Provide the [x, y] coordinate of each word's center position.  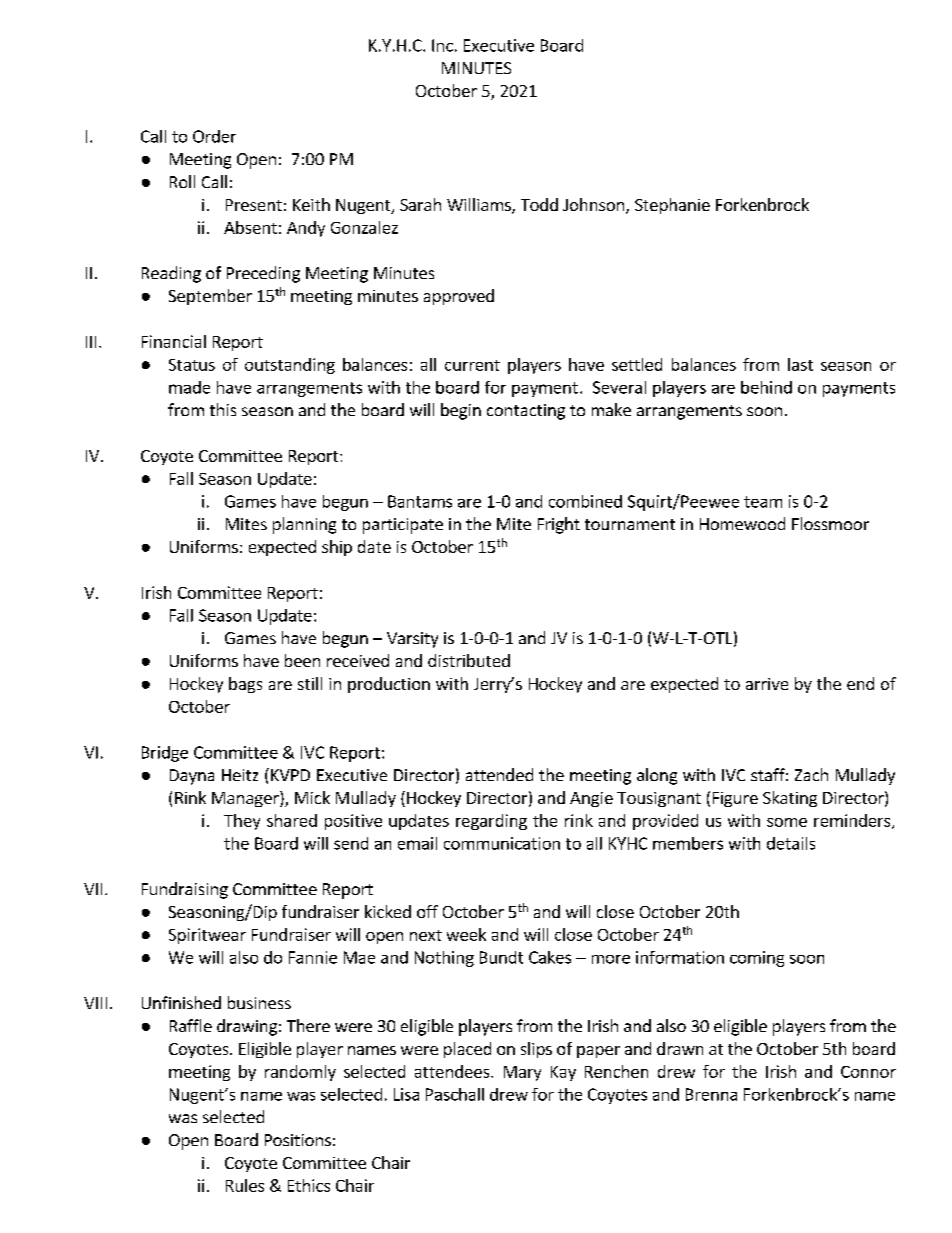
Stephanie [672, 206]
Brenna [711, 1094]
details [791, 843]
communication [502, 843]
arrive [767, 684]
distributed [469, 660]
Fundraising [185, 890]
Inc [442, 45]
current [472, 365]
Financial [174, 341]
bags [245, 685]
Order [214, 136]
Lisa [406, 1094]
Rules [245, 1185]
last [800, 364]
